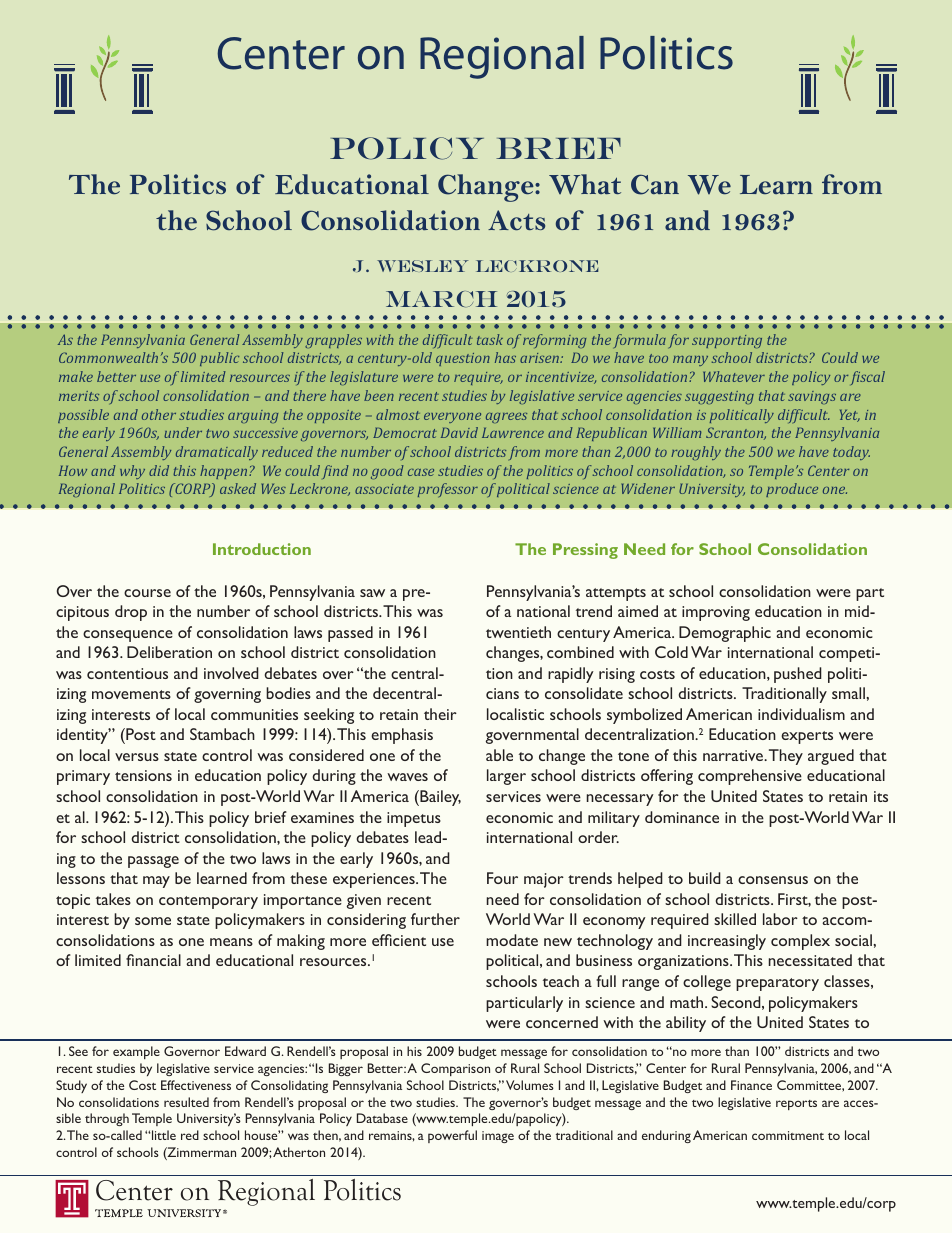 Image resolution: width=952 pixels, height=1233 pixels. What do you see at coordinates (506, 777) in the screenshot?
I see `larger` at bounding box center [506, 777].
